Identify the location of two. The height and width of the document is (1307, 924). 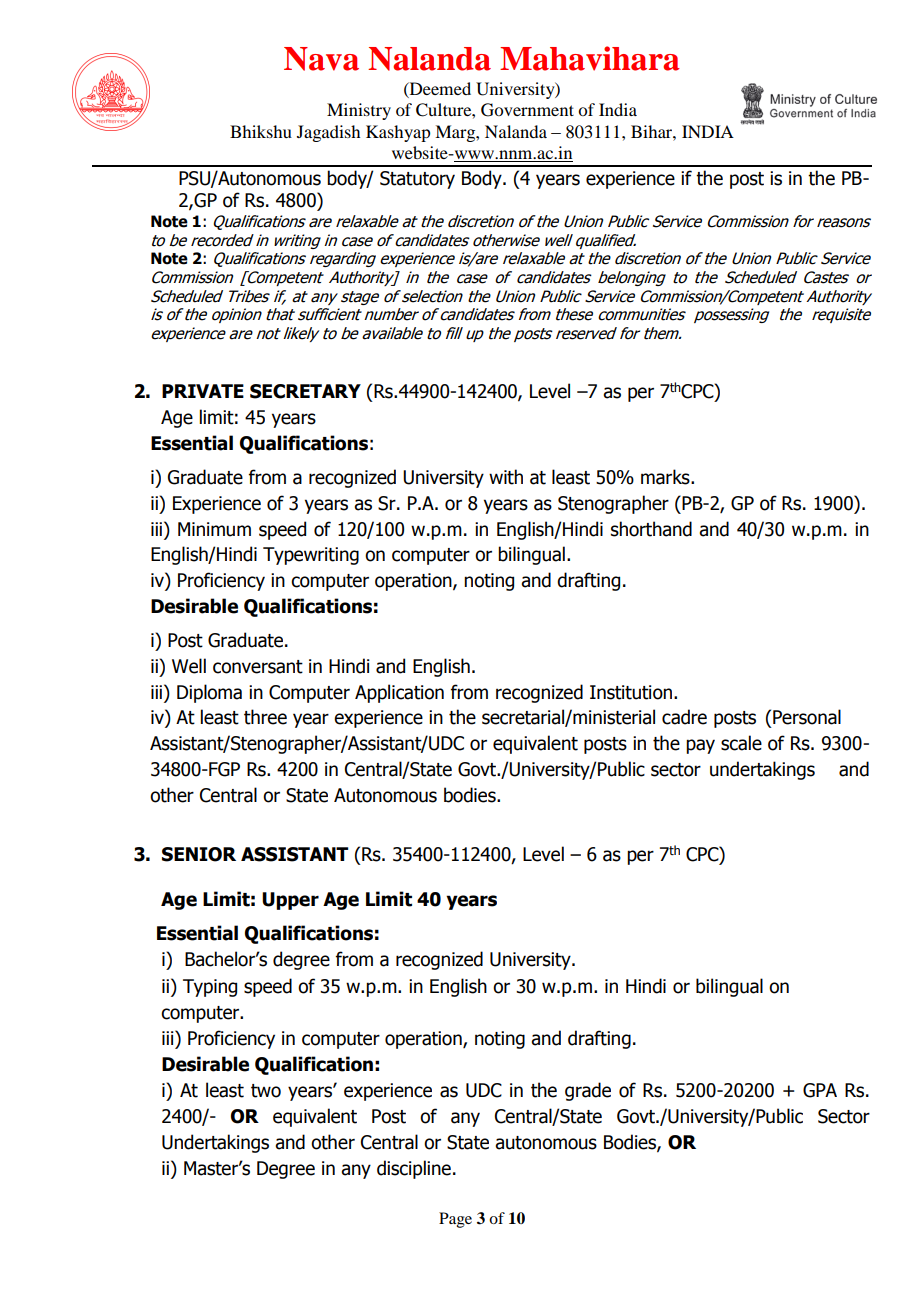
(266, 1091).
